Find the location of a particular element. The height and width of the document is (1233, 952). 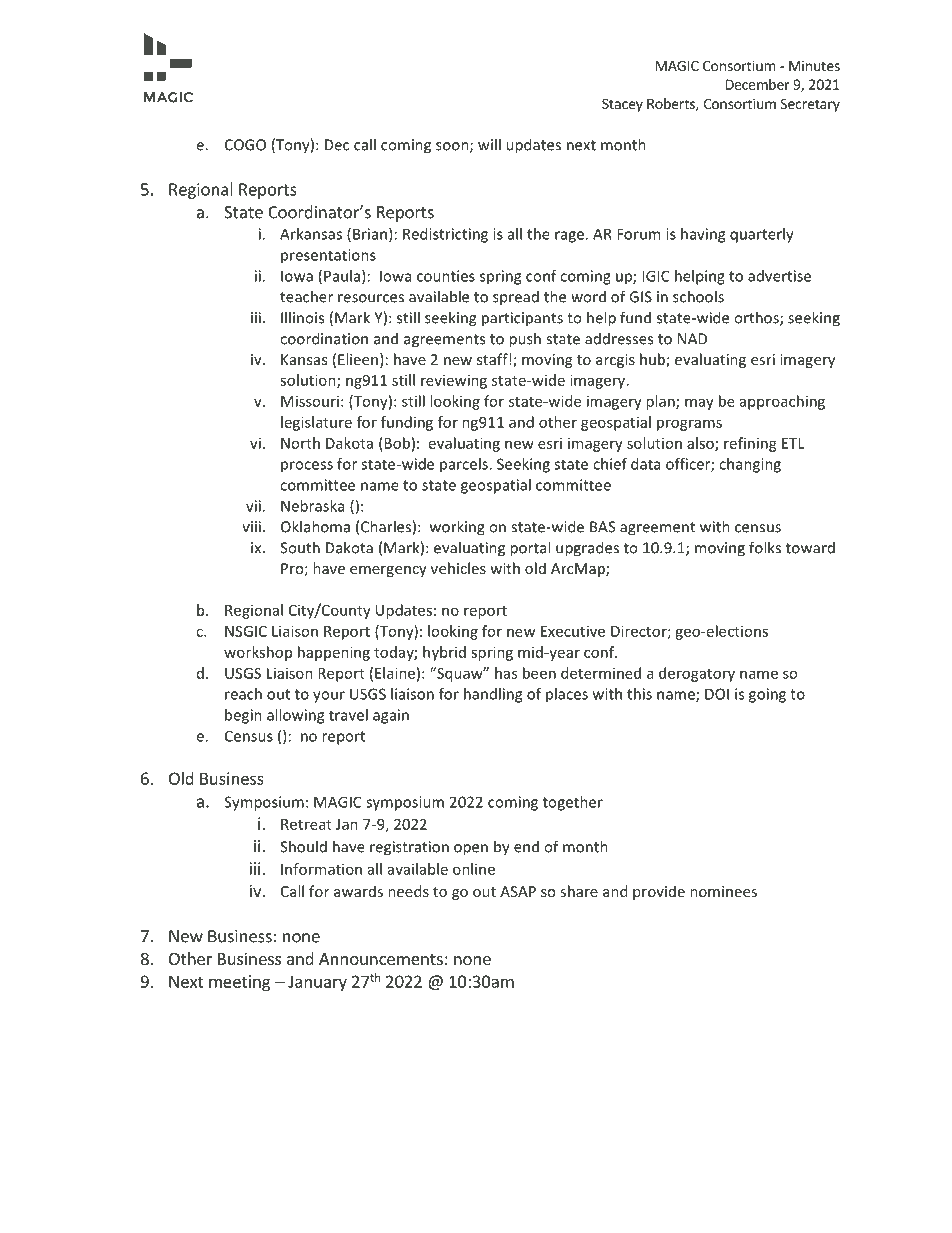

Brian is located at coordinates (370, 234).
